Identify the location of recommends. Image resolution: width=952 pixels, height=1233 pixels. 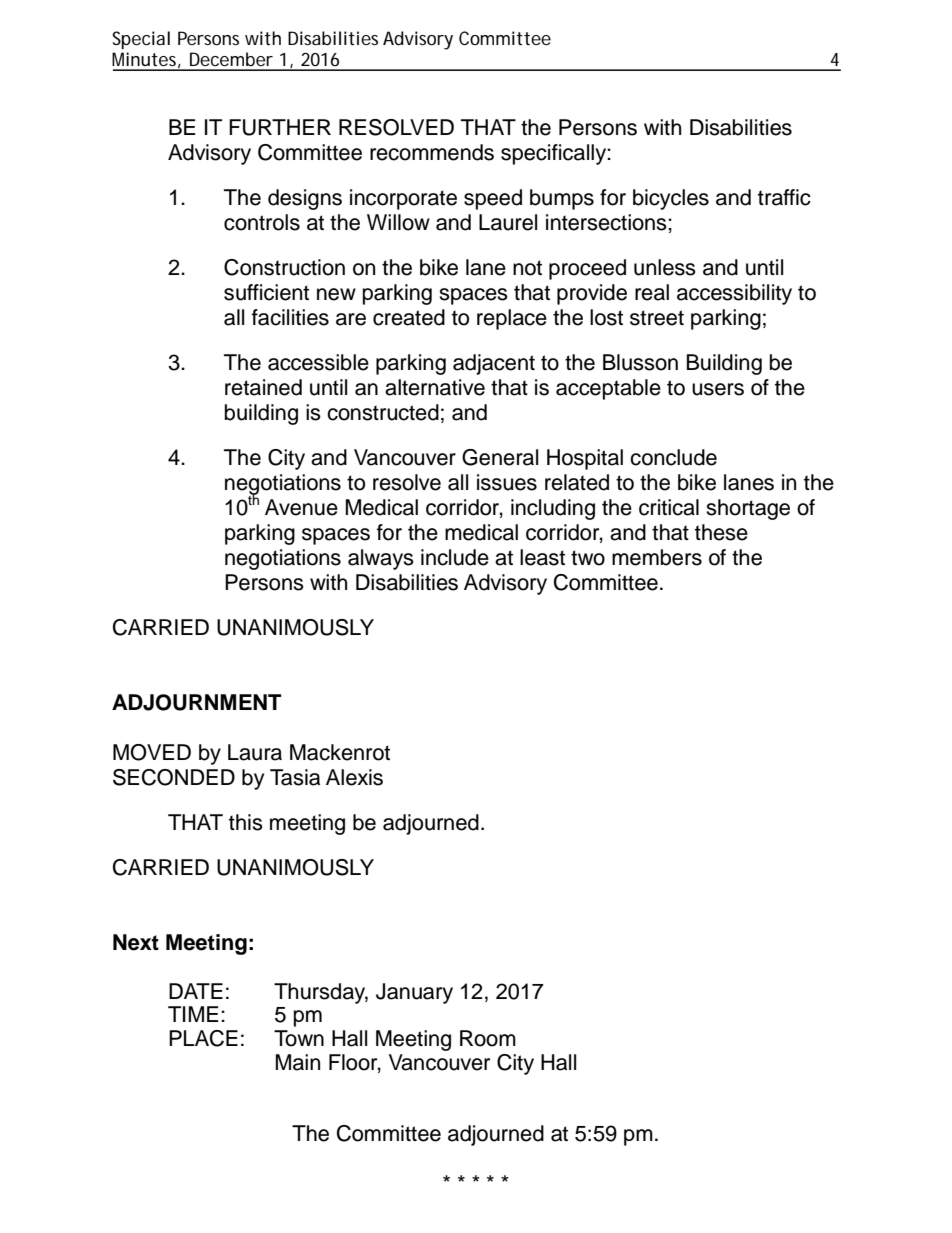
(432, 152).
